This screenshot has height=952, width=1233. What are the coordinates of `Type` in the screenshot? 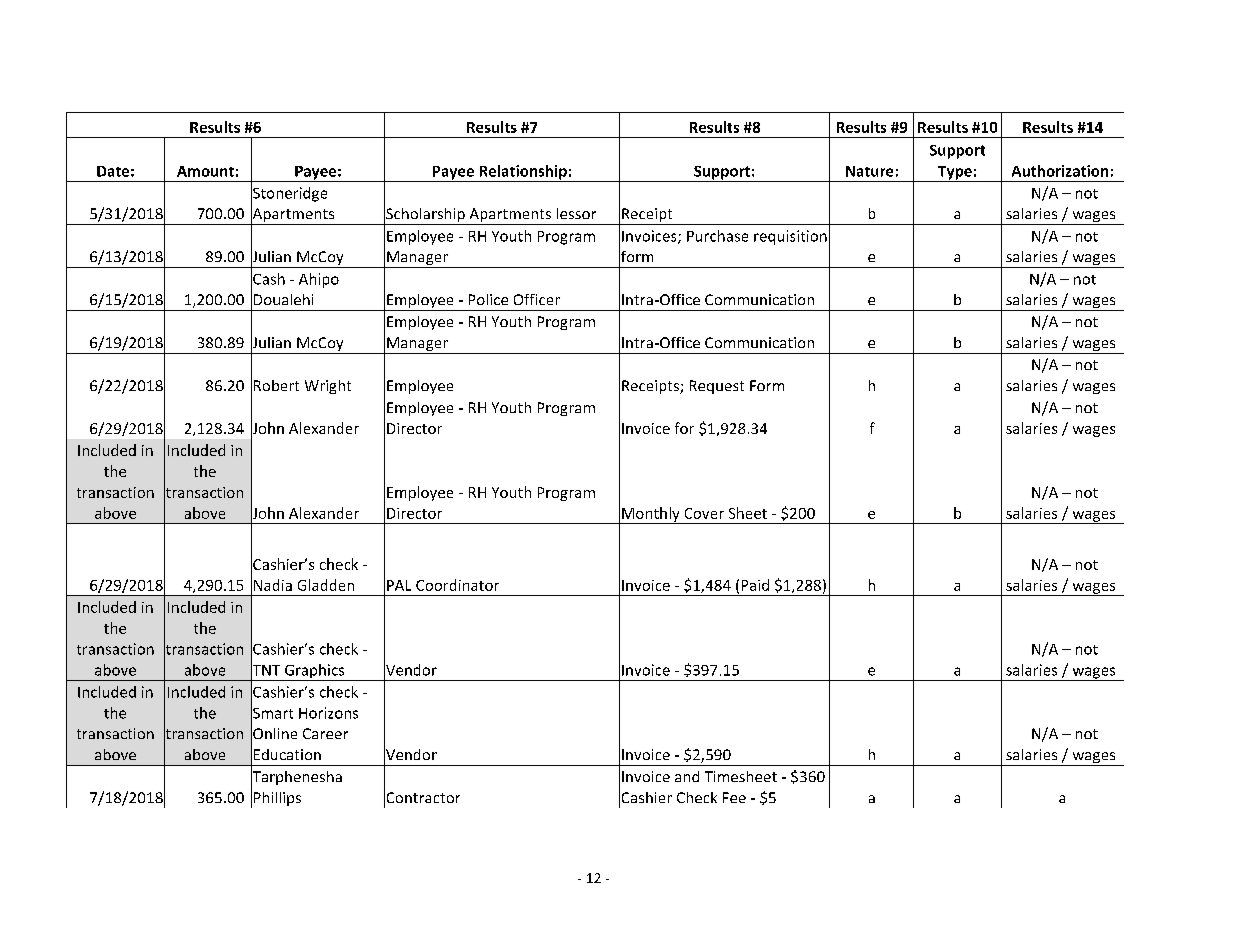 It's located at (955, 174).
